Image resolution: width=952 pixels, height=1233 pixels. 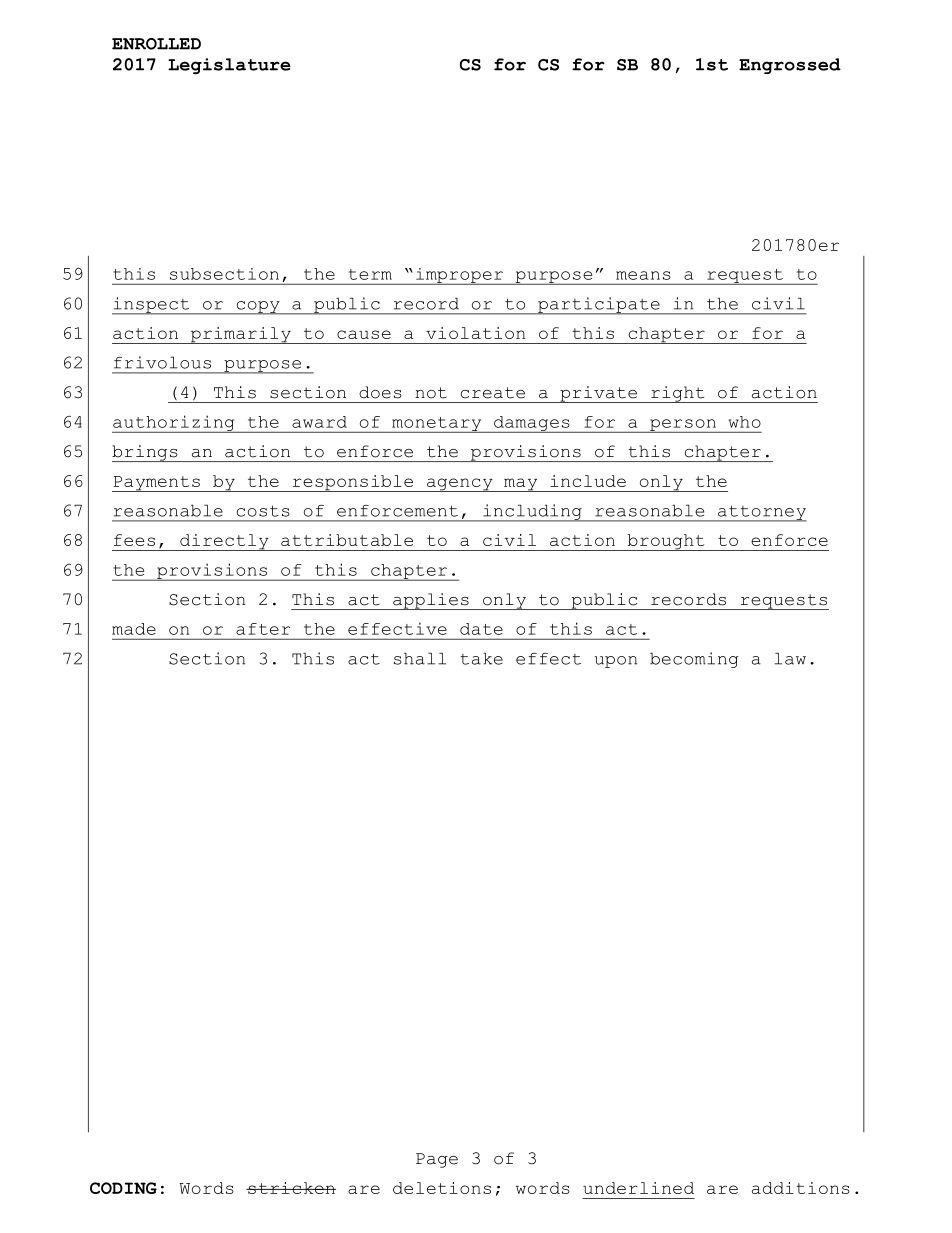 I want to click on Engrossed, so click(x=790, y=66).
